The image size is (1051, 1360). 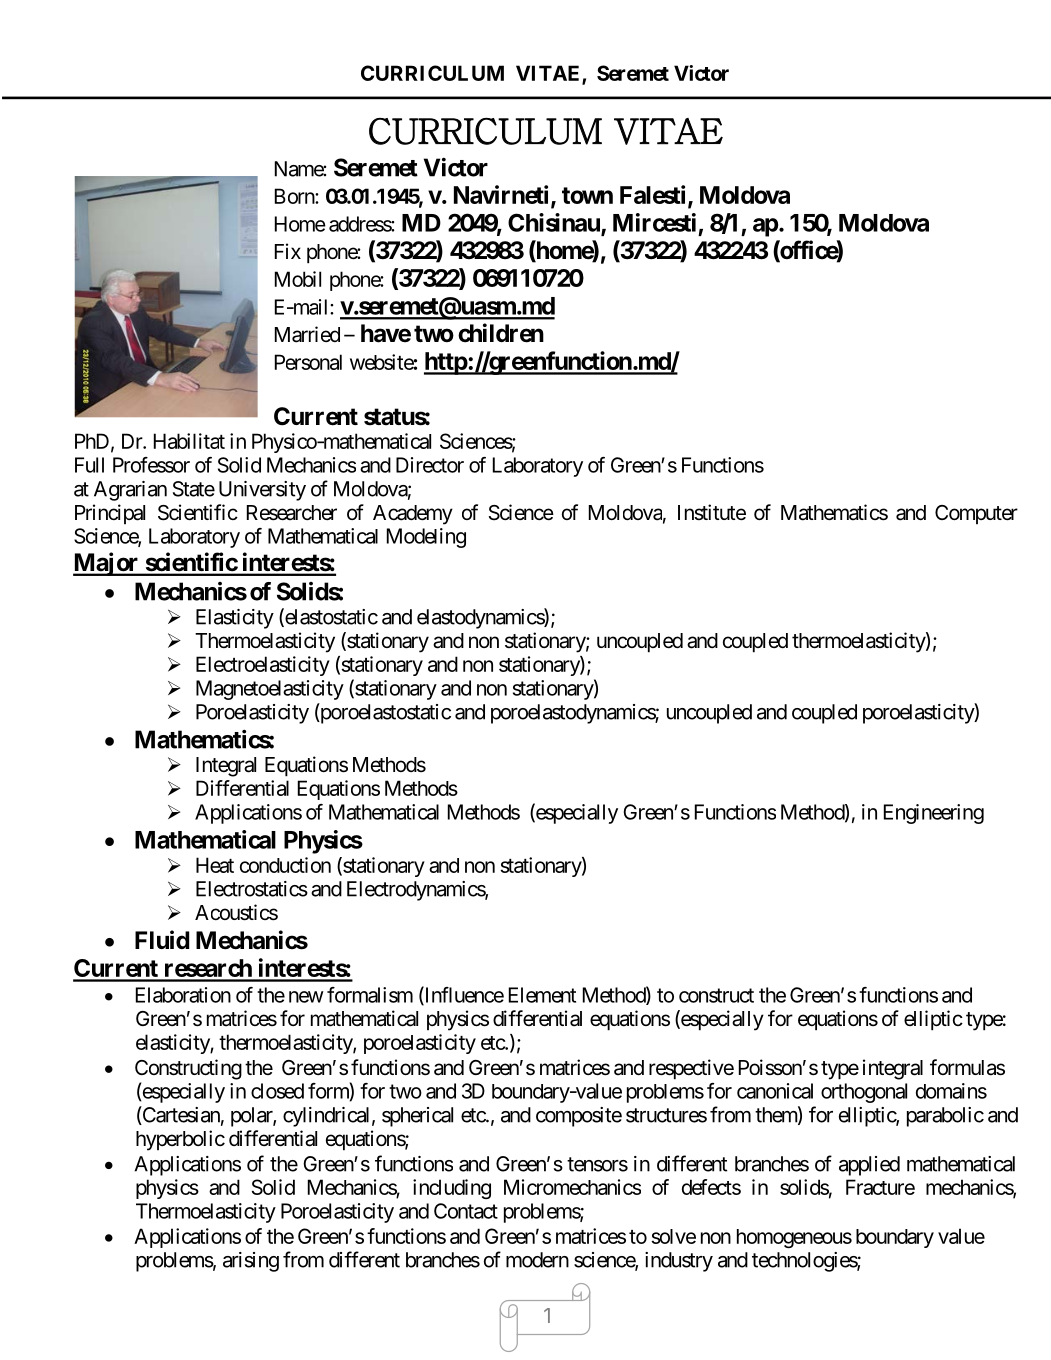 What do you see at coordinates (288, 251) in the image?
I see `Fix` at bounding box center [288, 251].
